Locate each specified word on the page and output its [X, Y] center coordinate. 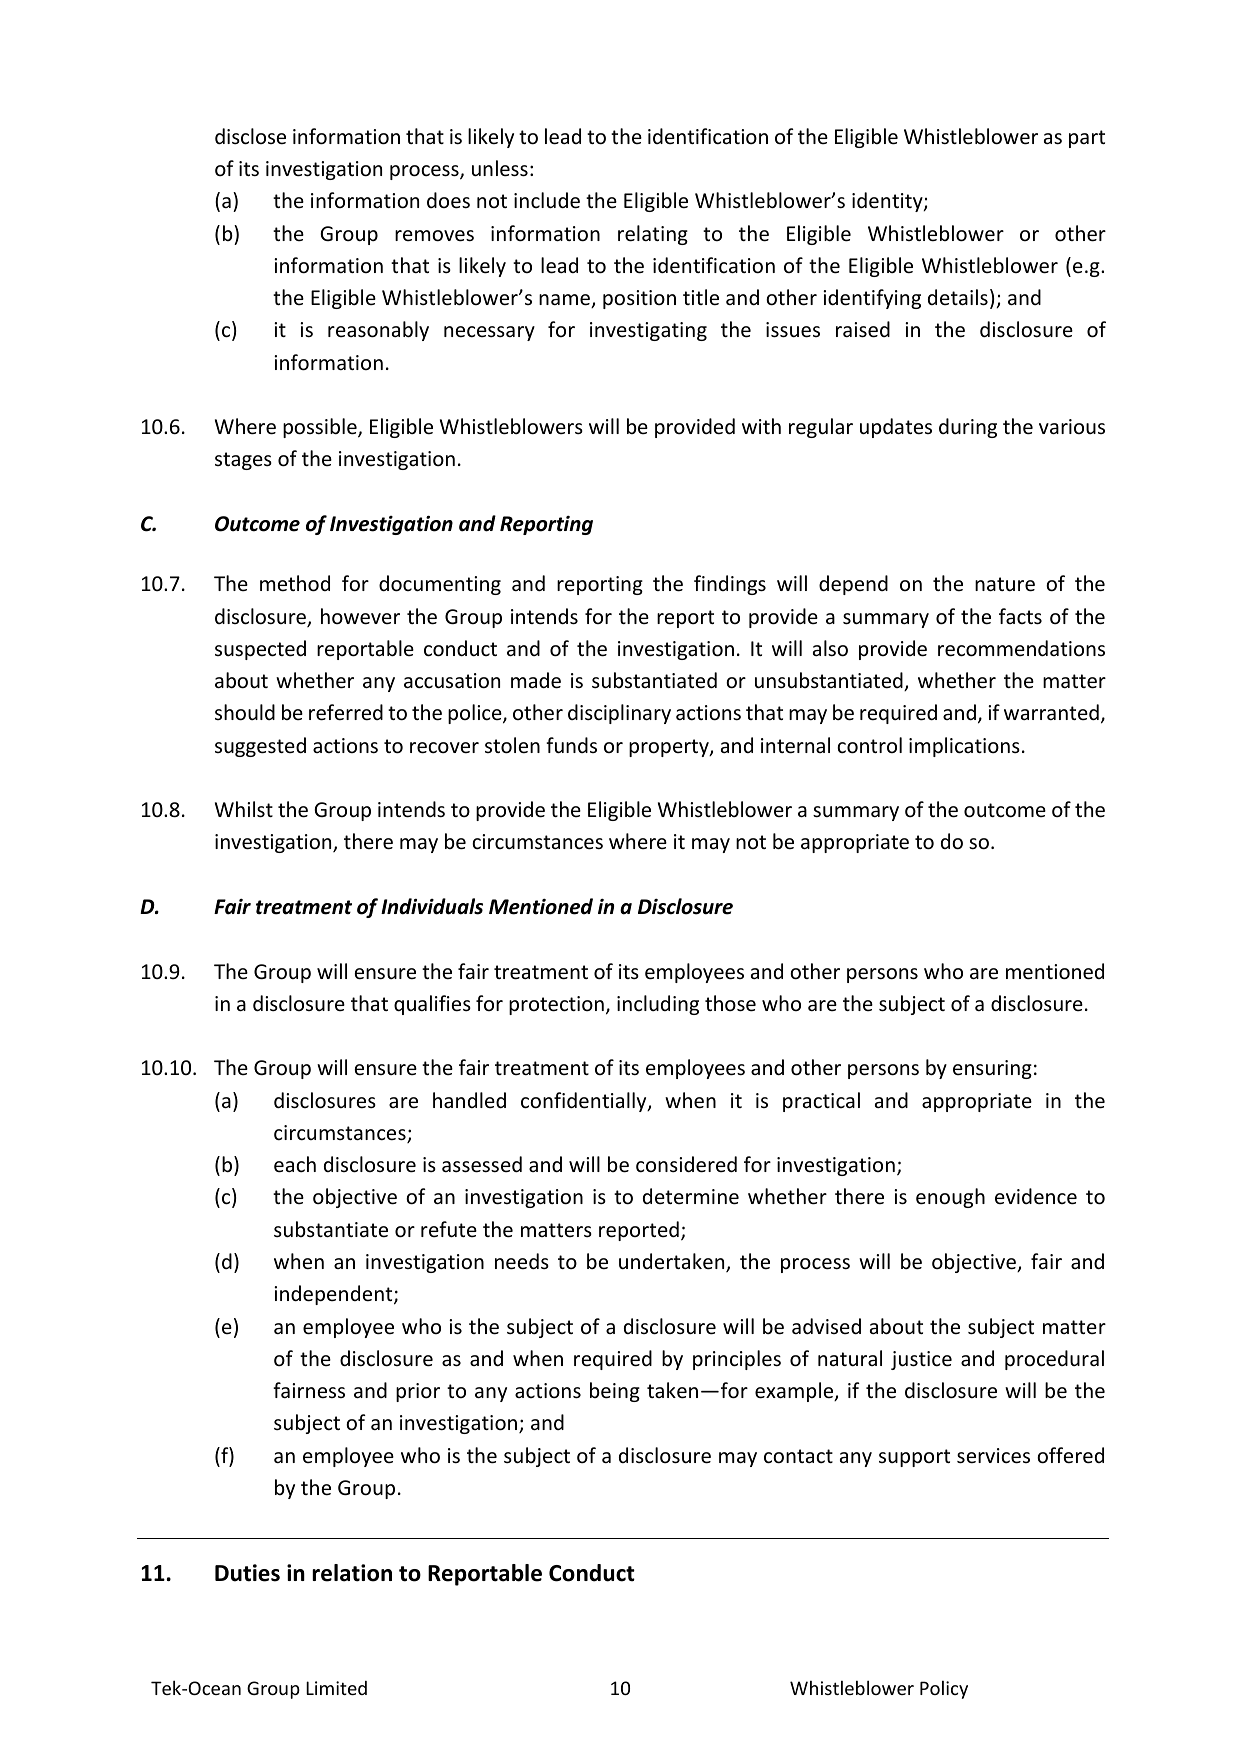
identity [888, 202]
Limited [336, 1688]
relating [653, 235]
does [448, 200]
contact [798, 1456]
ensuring [992, 1069]
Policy [944, 1689]
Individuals [432, 906]
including [658, 1005]
